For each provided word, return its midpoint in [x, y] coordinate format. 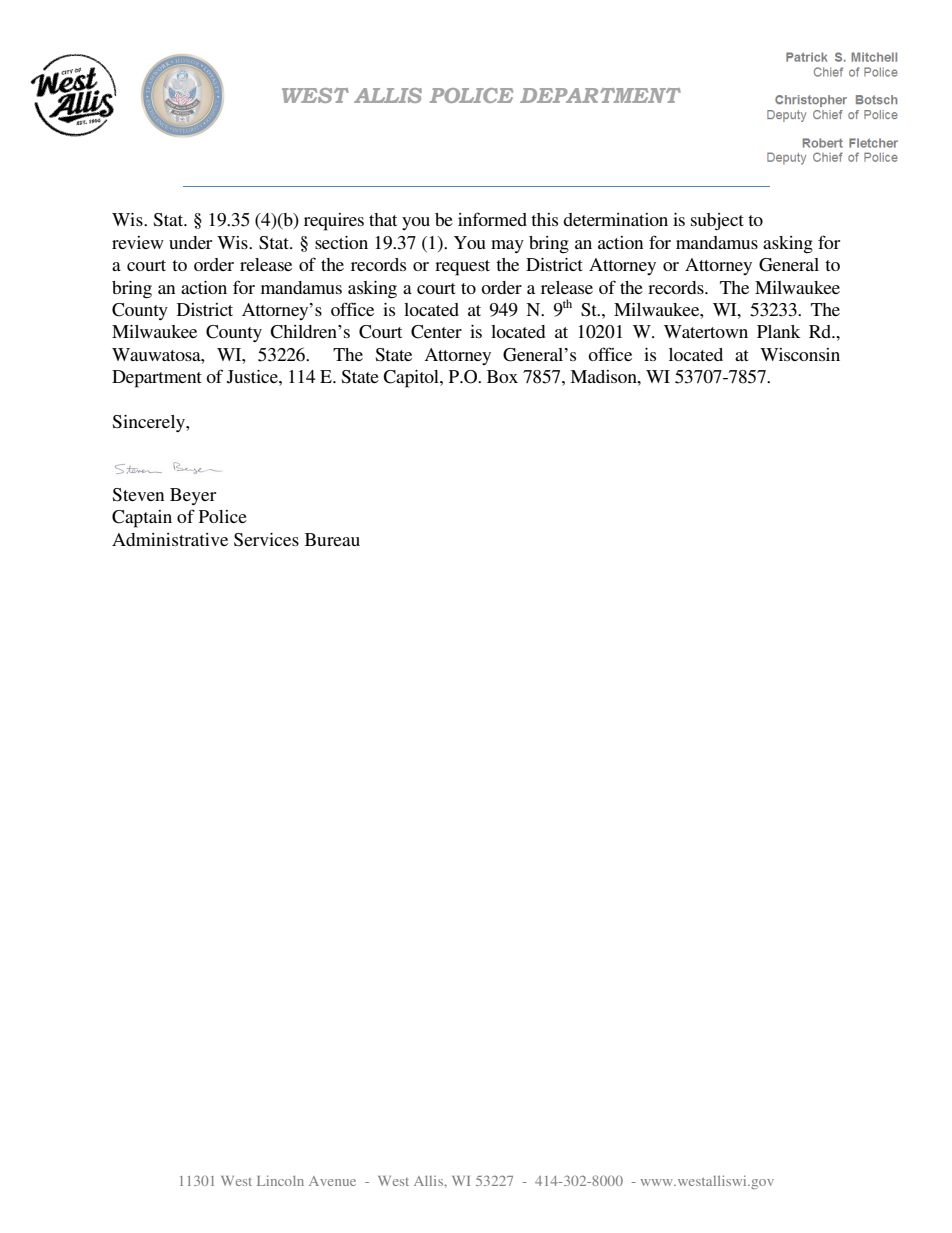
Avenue [332, 1181]
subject [717, 222]
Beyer [193, 496]
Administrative [170, 539]
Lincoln [280, 1180]
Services [266, 540]
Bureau [332, 539]
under [190, 242]
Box [502, 376]
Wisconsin [800, 354]
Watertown [706, 331]
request [462, 268]
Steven [138, 495]
